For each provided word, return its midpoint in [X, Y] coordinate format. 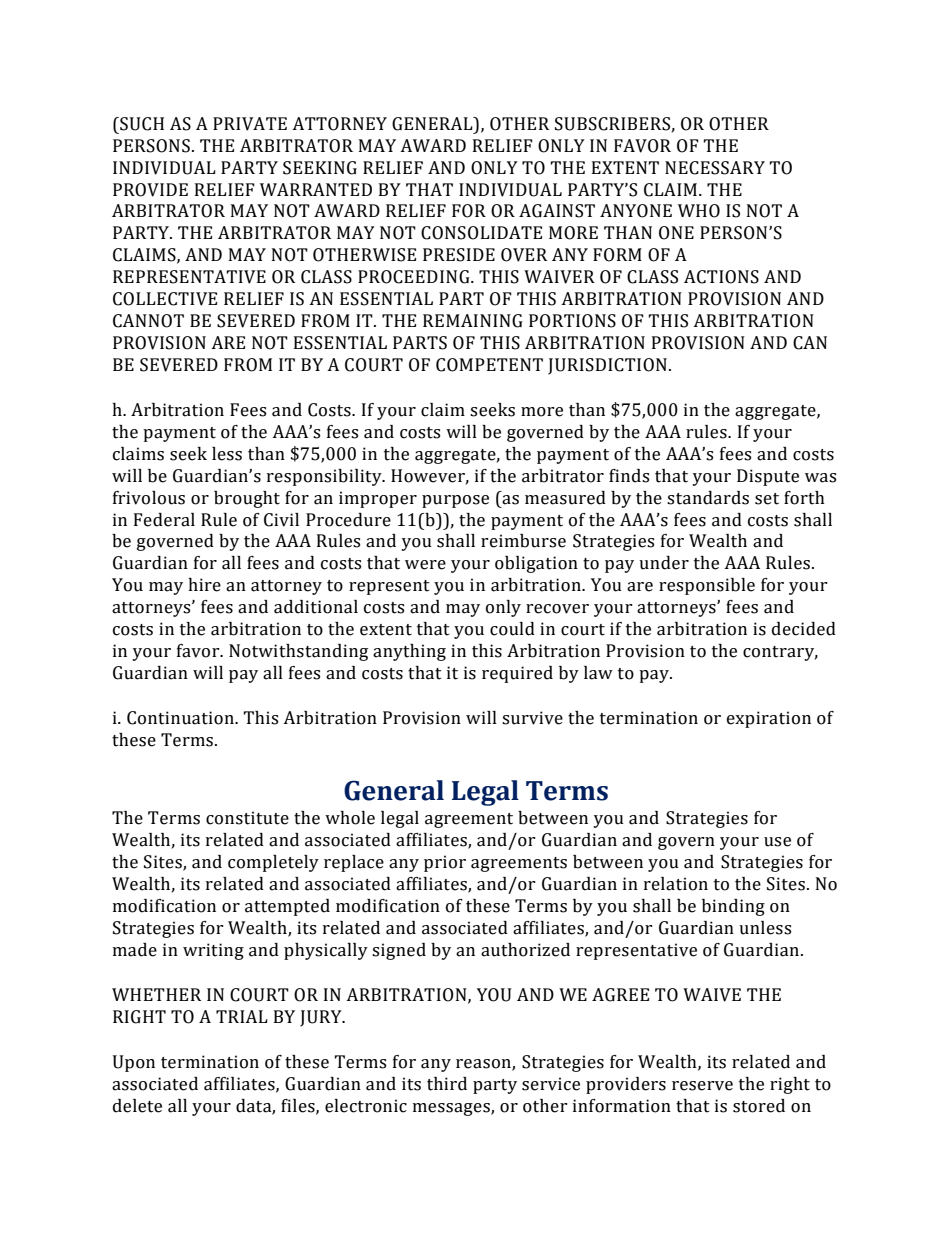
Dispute [768, 477]
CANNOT [148, 321]
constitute [247, 818]
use [777, 842]
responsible [707, 586]
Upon [134, 1063]
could [512, 629]
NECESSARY [715, 168]
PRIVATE [250, 124]
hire [204, 585]
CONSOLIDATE [481, 233]
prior [445, 863]
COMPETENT [489, 365]
